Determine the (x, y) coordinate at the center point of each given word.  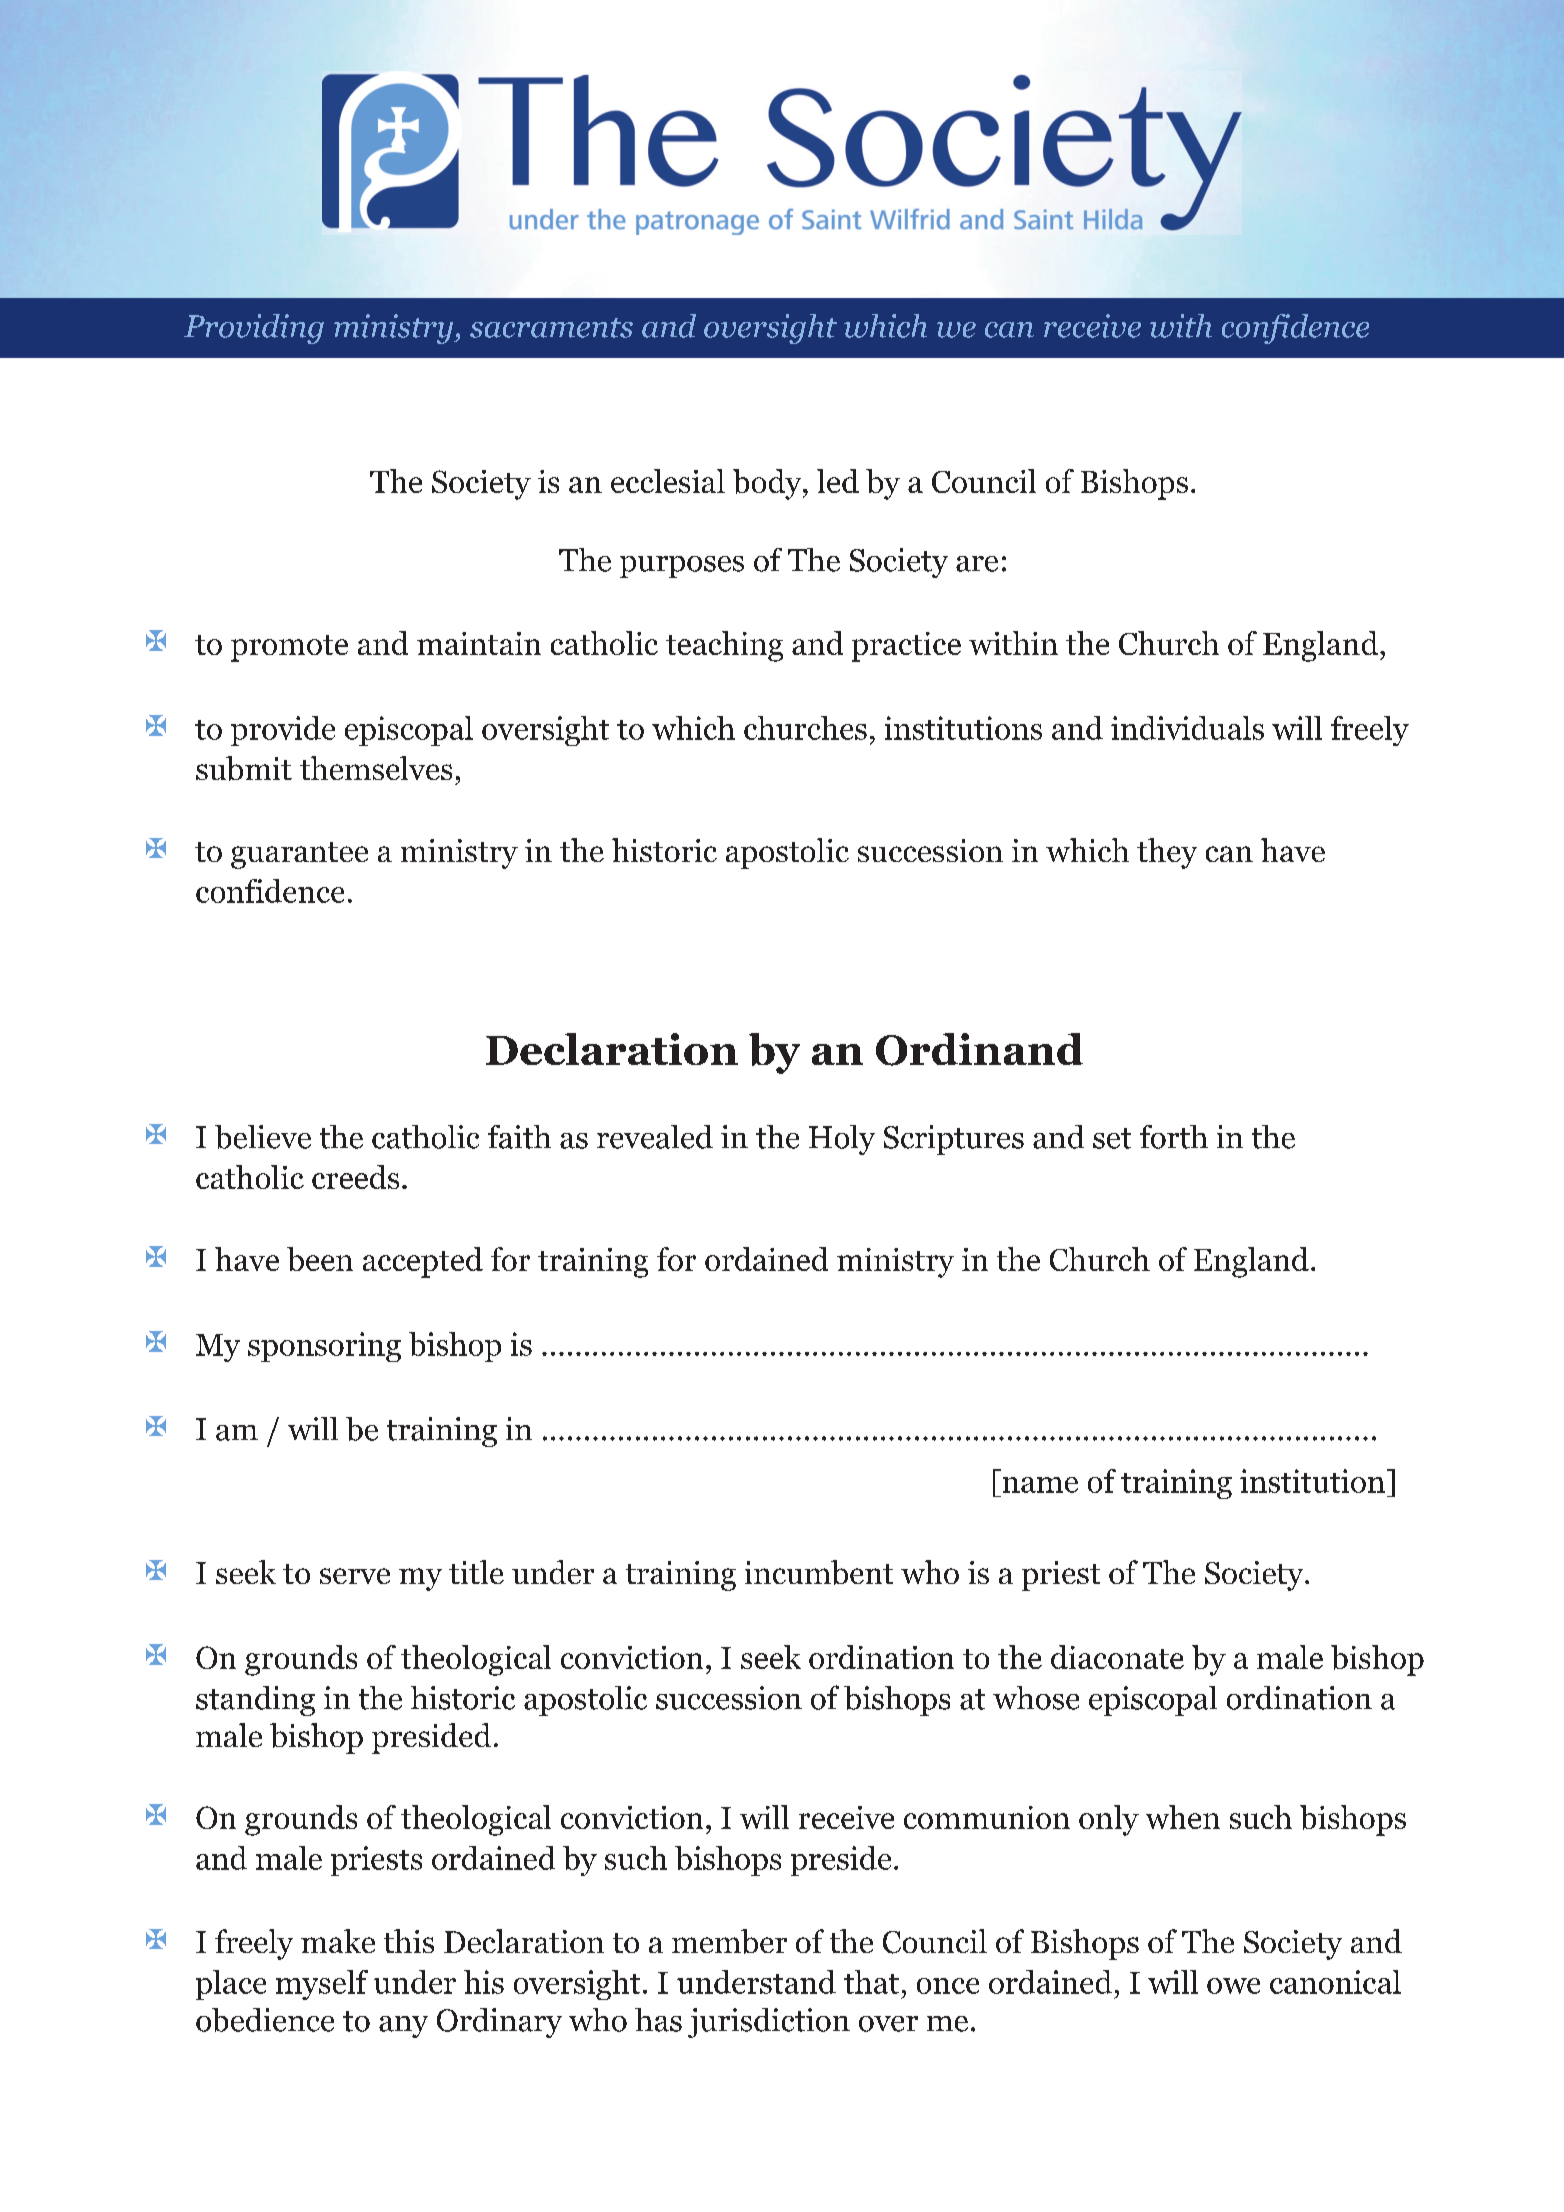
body (768, 484)
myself (322, 1985)
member (729, 1941)
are (977, 564)
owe (1233, 1986)
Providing (254, 329)
